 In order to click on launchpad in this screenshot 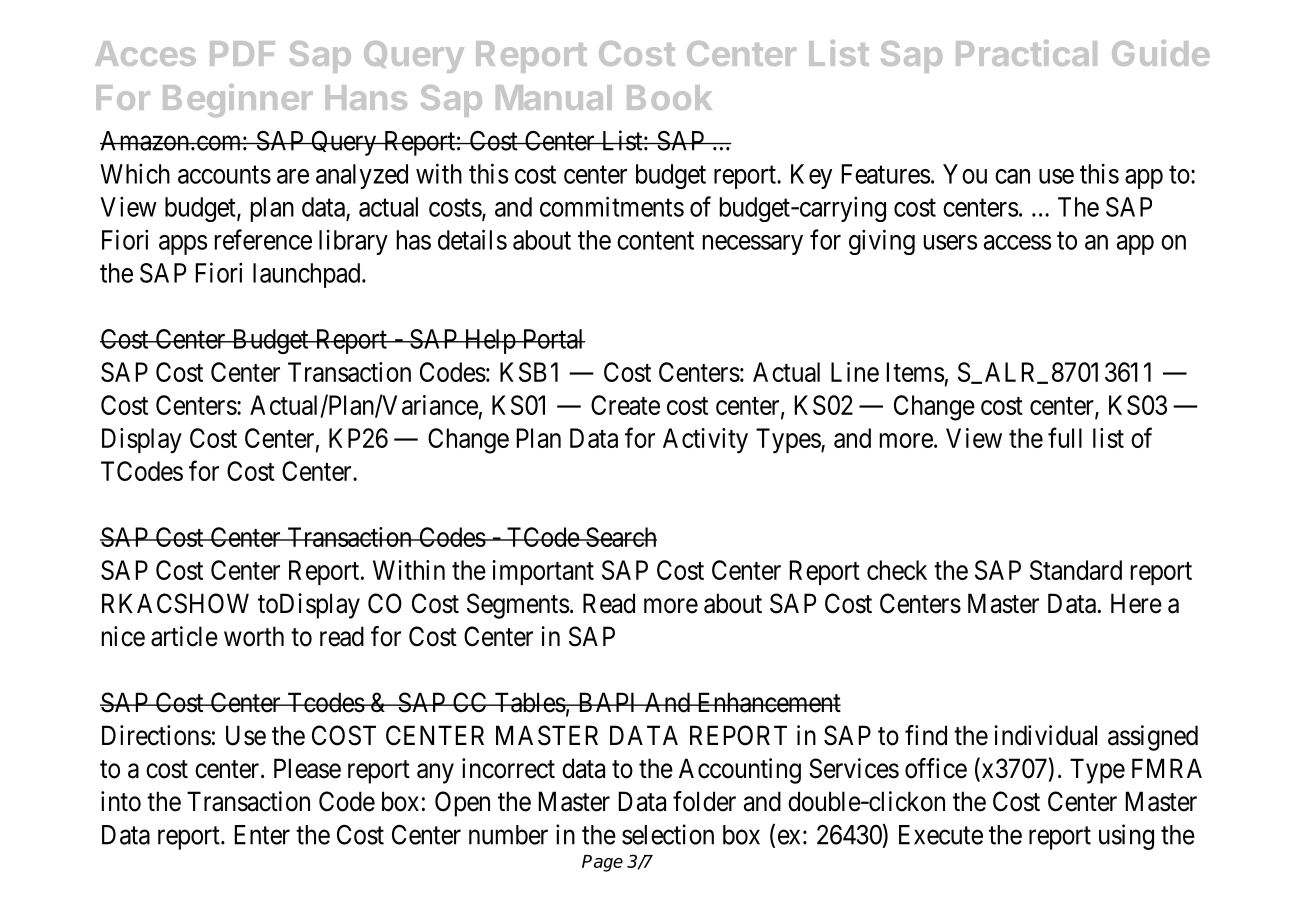, I will do `click(308, 275)`.
